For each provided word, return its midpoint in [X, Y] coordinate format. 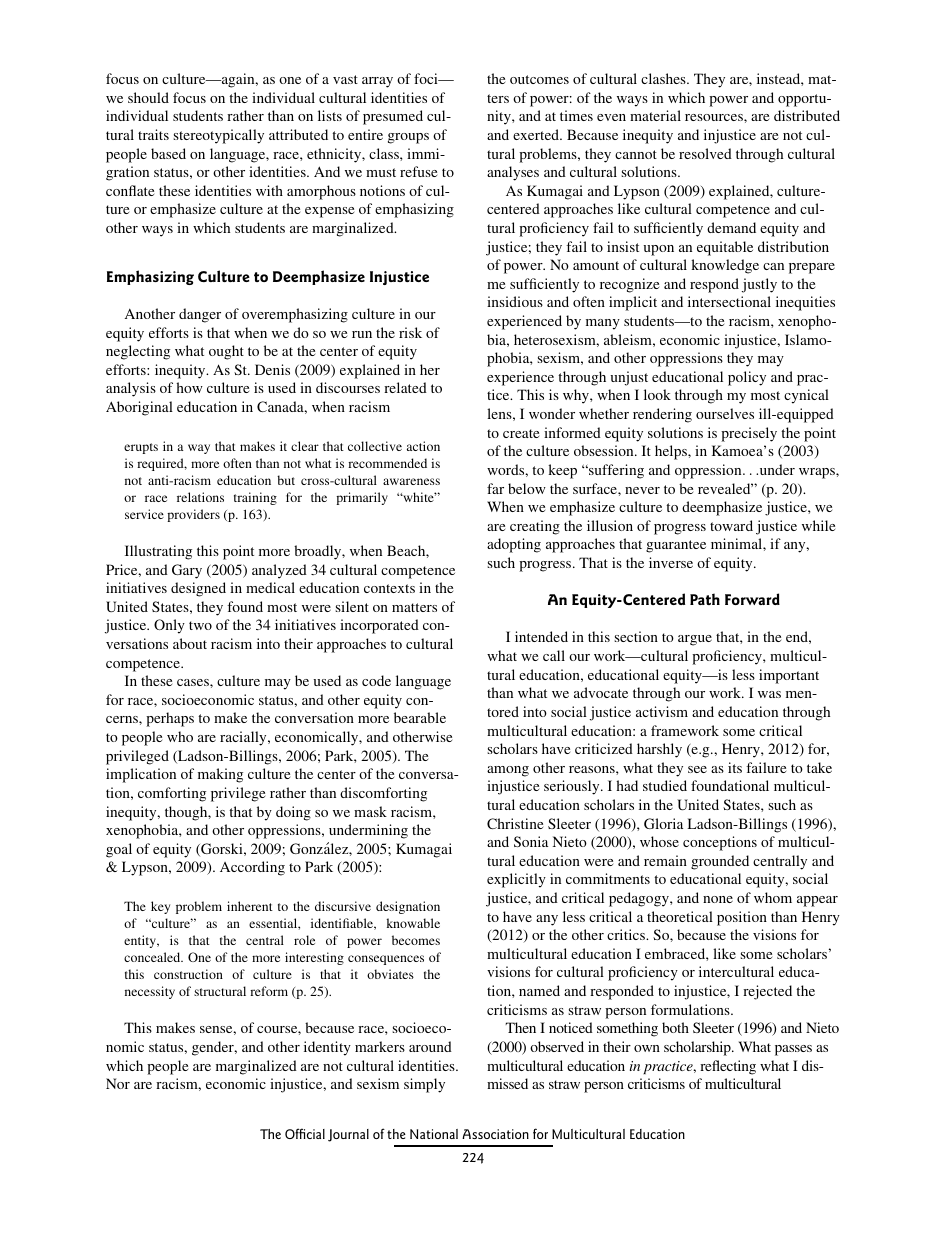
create [521, 433]
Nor [118, 1083]
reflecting [728, 1067]
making [220, 775]
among [508, 771]
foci [427, 78]
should [148, 97]
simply [424, 1085]
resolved [705, 153]
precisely [749, 434]
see [697, 769]
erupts [141, 448]
